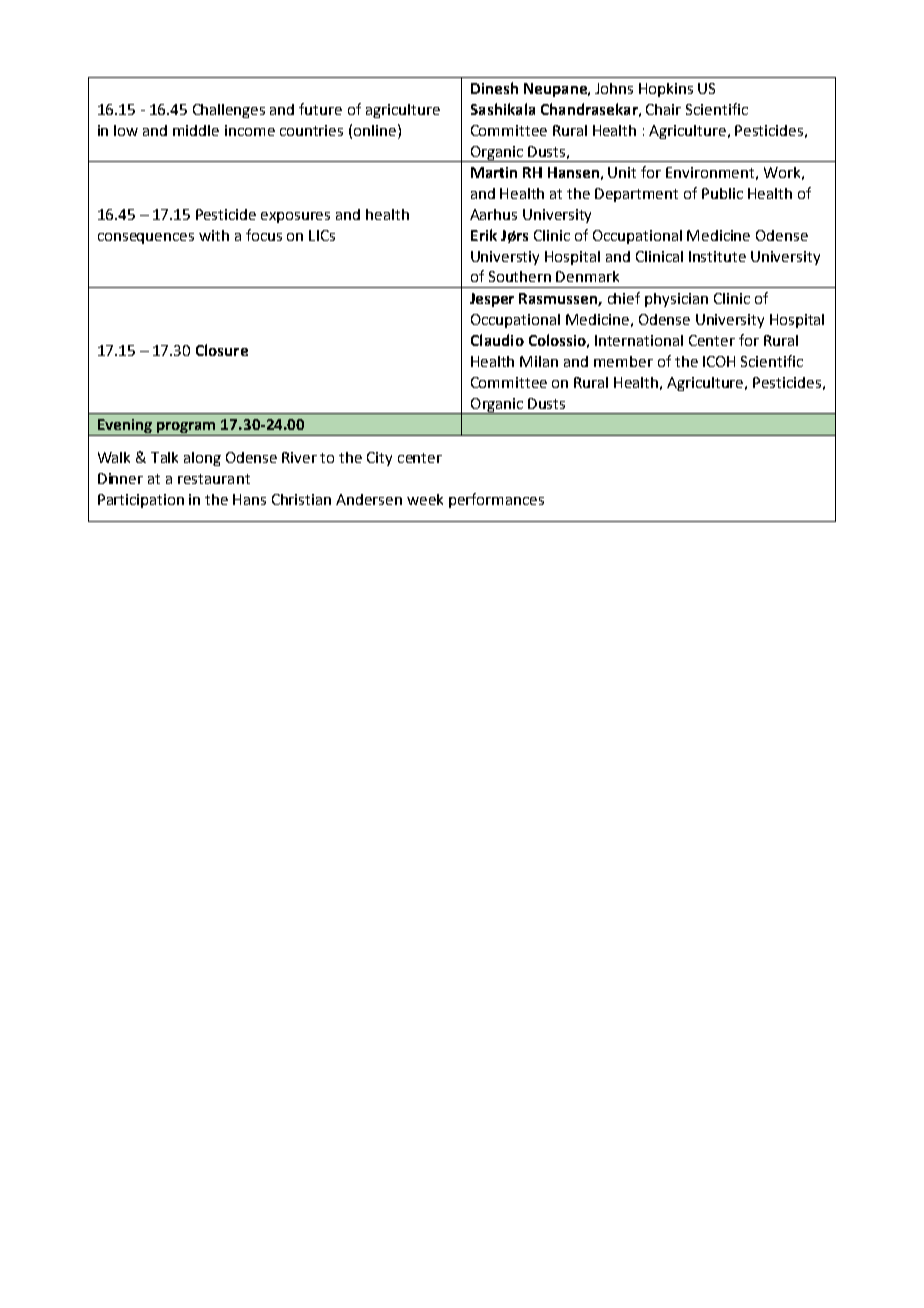 The height and width of the screenshot is (1308, 924). I want to click on Dinesh, so click(494, 88).
